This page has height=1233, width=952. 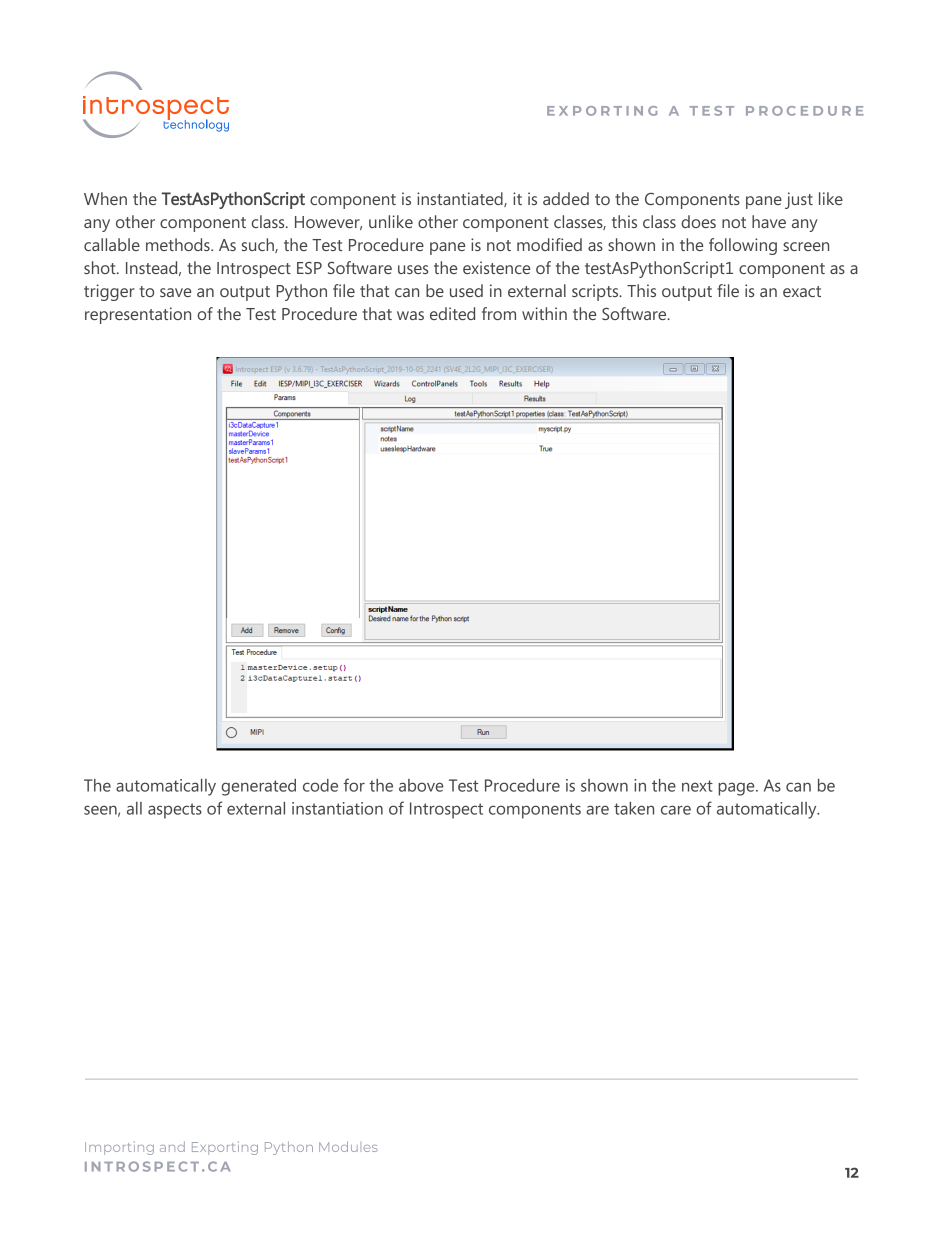 What do you see at coordinates (698, 221) in the page?
I see `does` at bounding box center [698, 221].
